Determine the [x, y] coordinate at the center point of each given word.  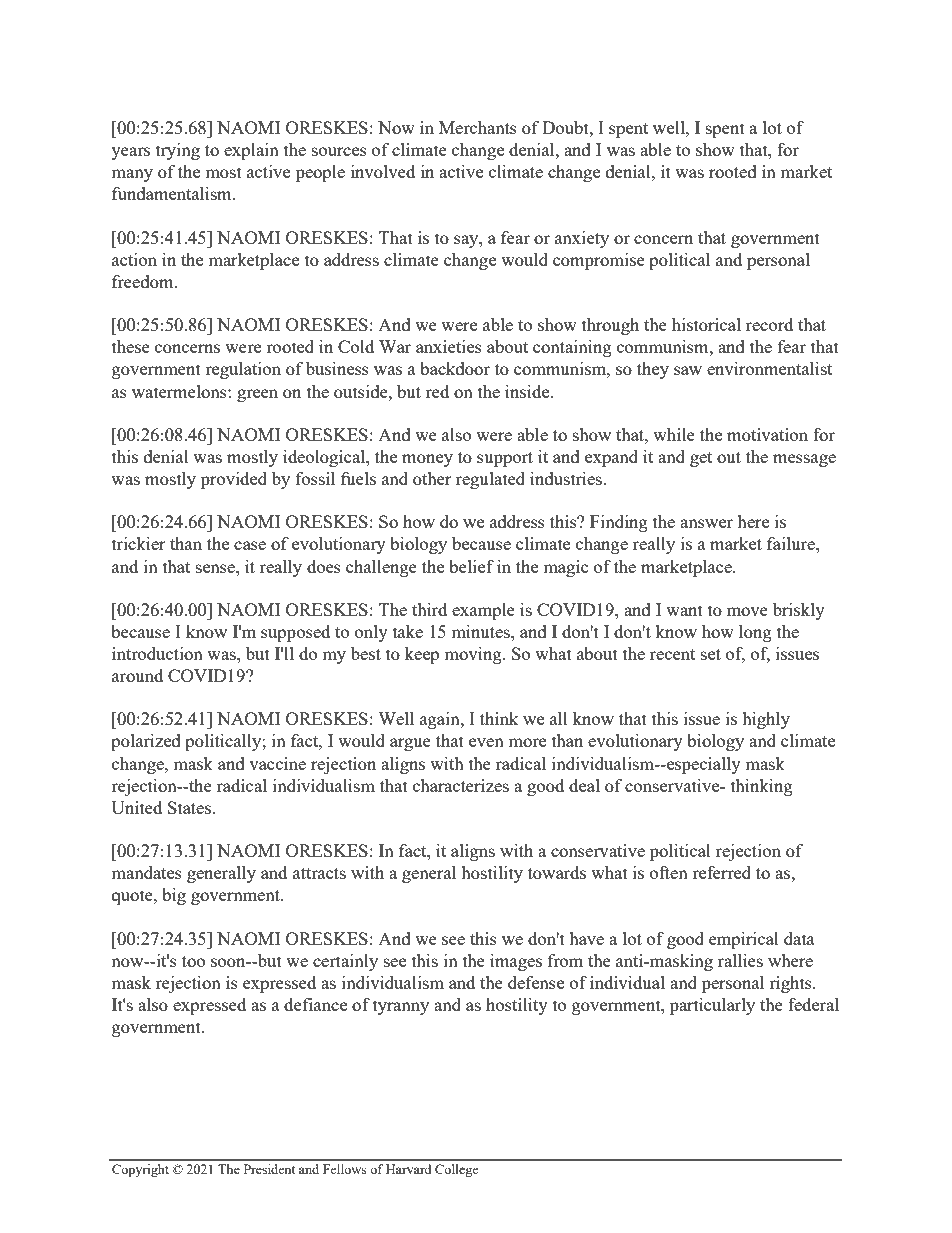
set [711, 654]
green [257, 395]
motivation [767, 434]
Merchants [478, 127]
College [457, 1170]
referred [721, 872]
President [269, 1169]
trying [178, 151]
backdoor [455, 368]
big [174, 896]
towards [557, 872]
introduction [157, 653]
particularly [712, 1006]
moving [474, 655]
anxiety [582, 239]
